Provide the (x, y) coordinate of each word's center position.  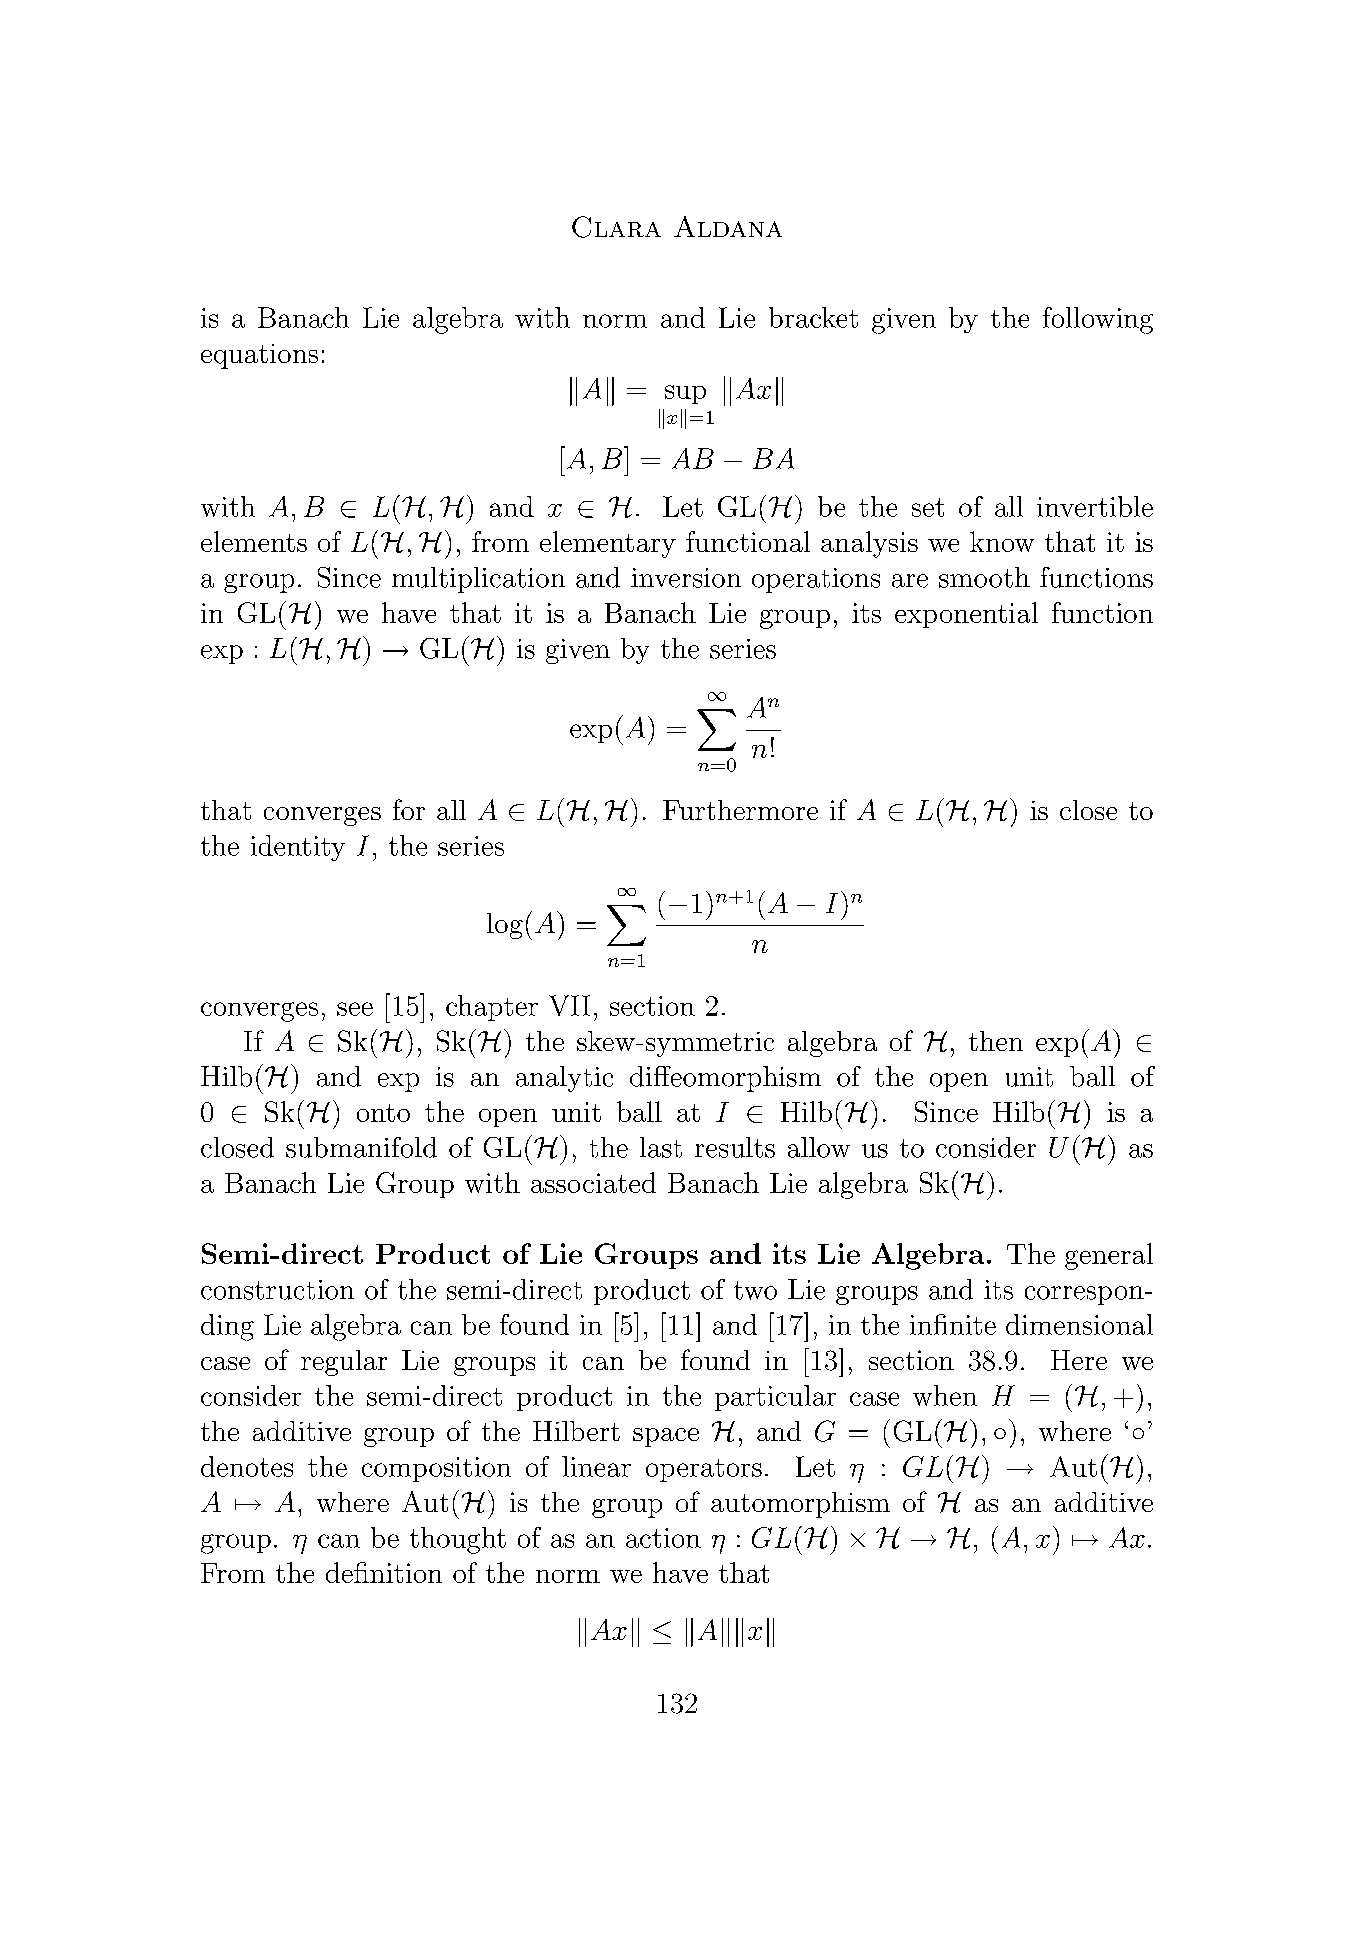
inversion (686, 578)
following (1098, 320)
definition (384, 1572)
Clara (616, 227)
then (996, 1041)
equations (259, 356)
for (409, 809)
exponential (966, 615)
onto (383, 1113)
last (661, 1147)
